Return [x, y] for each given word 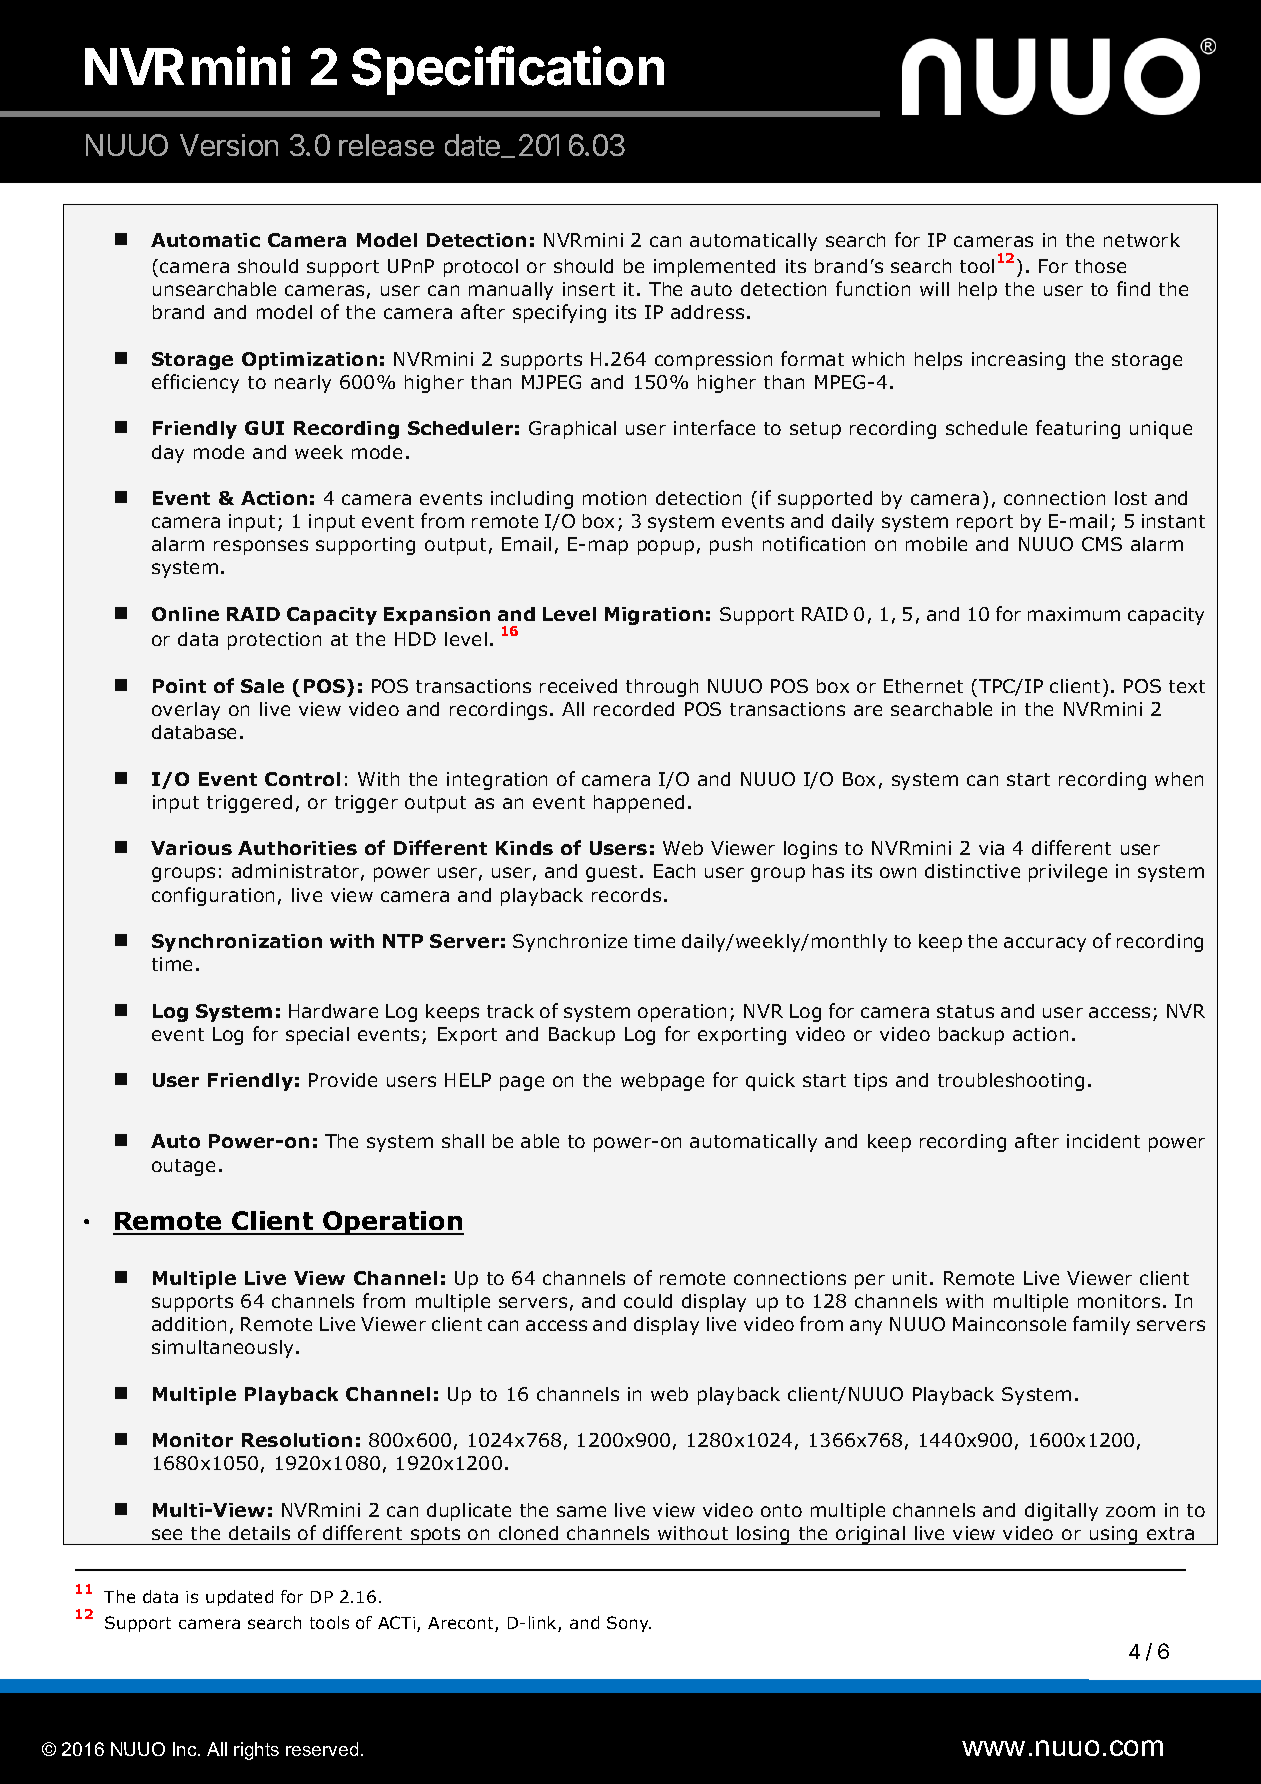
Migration [654, 616]
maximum [1074, 614]
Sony [629, 1624]
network [1142, 240]
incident [1103, 1141]
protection [274, 641]
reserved [322, 1749]
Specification [508, 70]
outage [183, 1167]
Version [229, 145]
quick [770, 1082]
